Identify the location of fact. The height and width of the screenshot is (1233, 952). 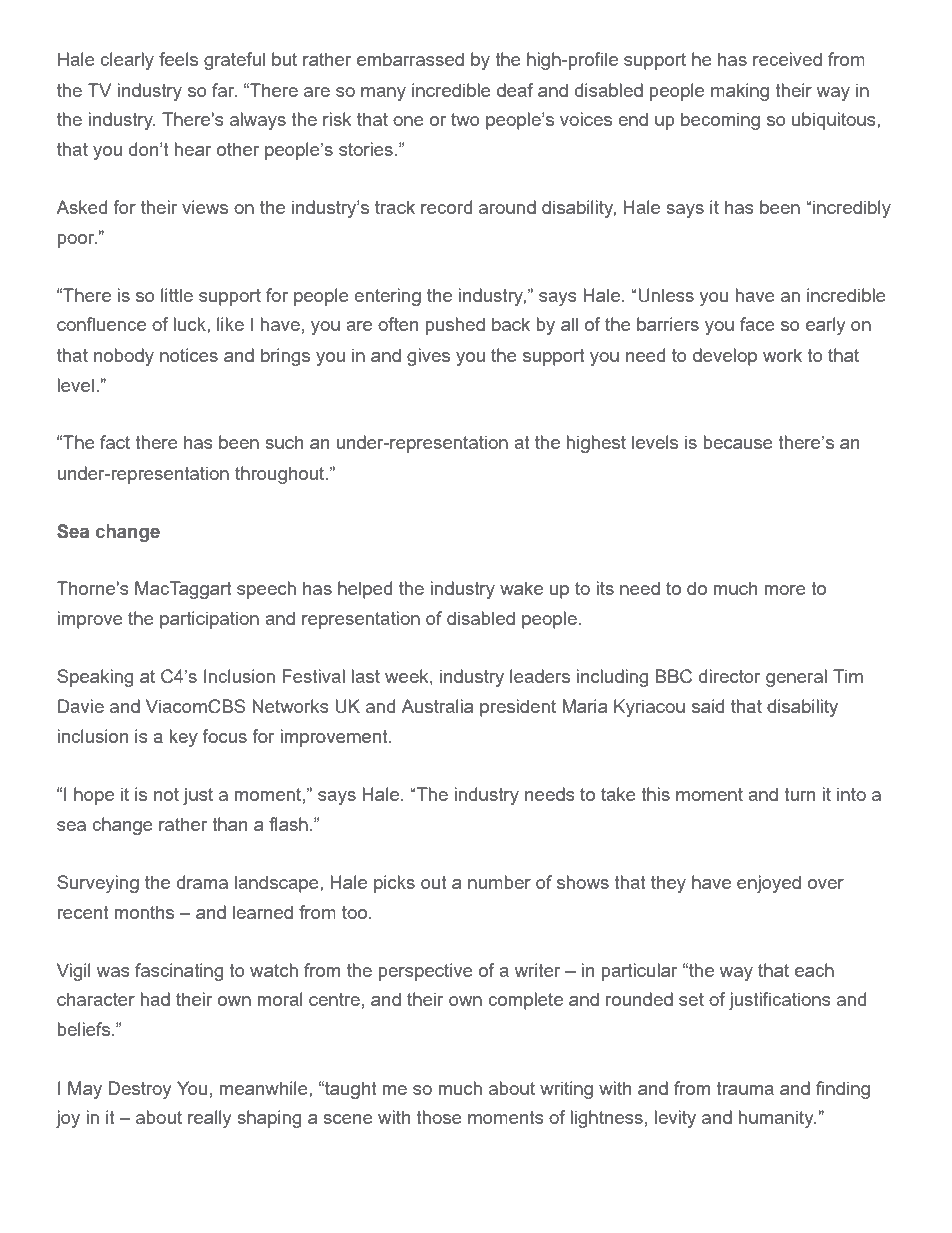
(115, 442).
